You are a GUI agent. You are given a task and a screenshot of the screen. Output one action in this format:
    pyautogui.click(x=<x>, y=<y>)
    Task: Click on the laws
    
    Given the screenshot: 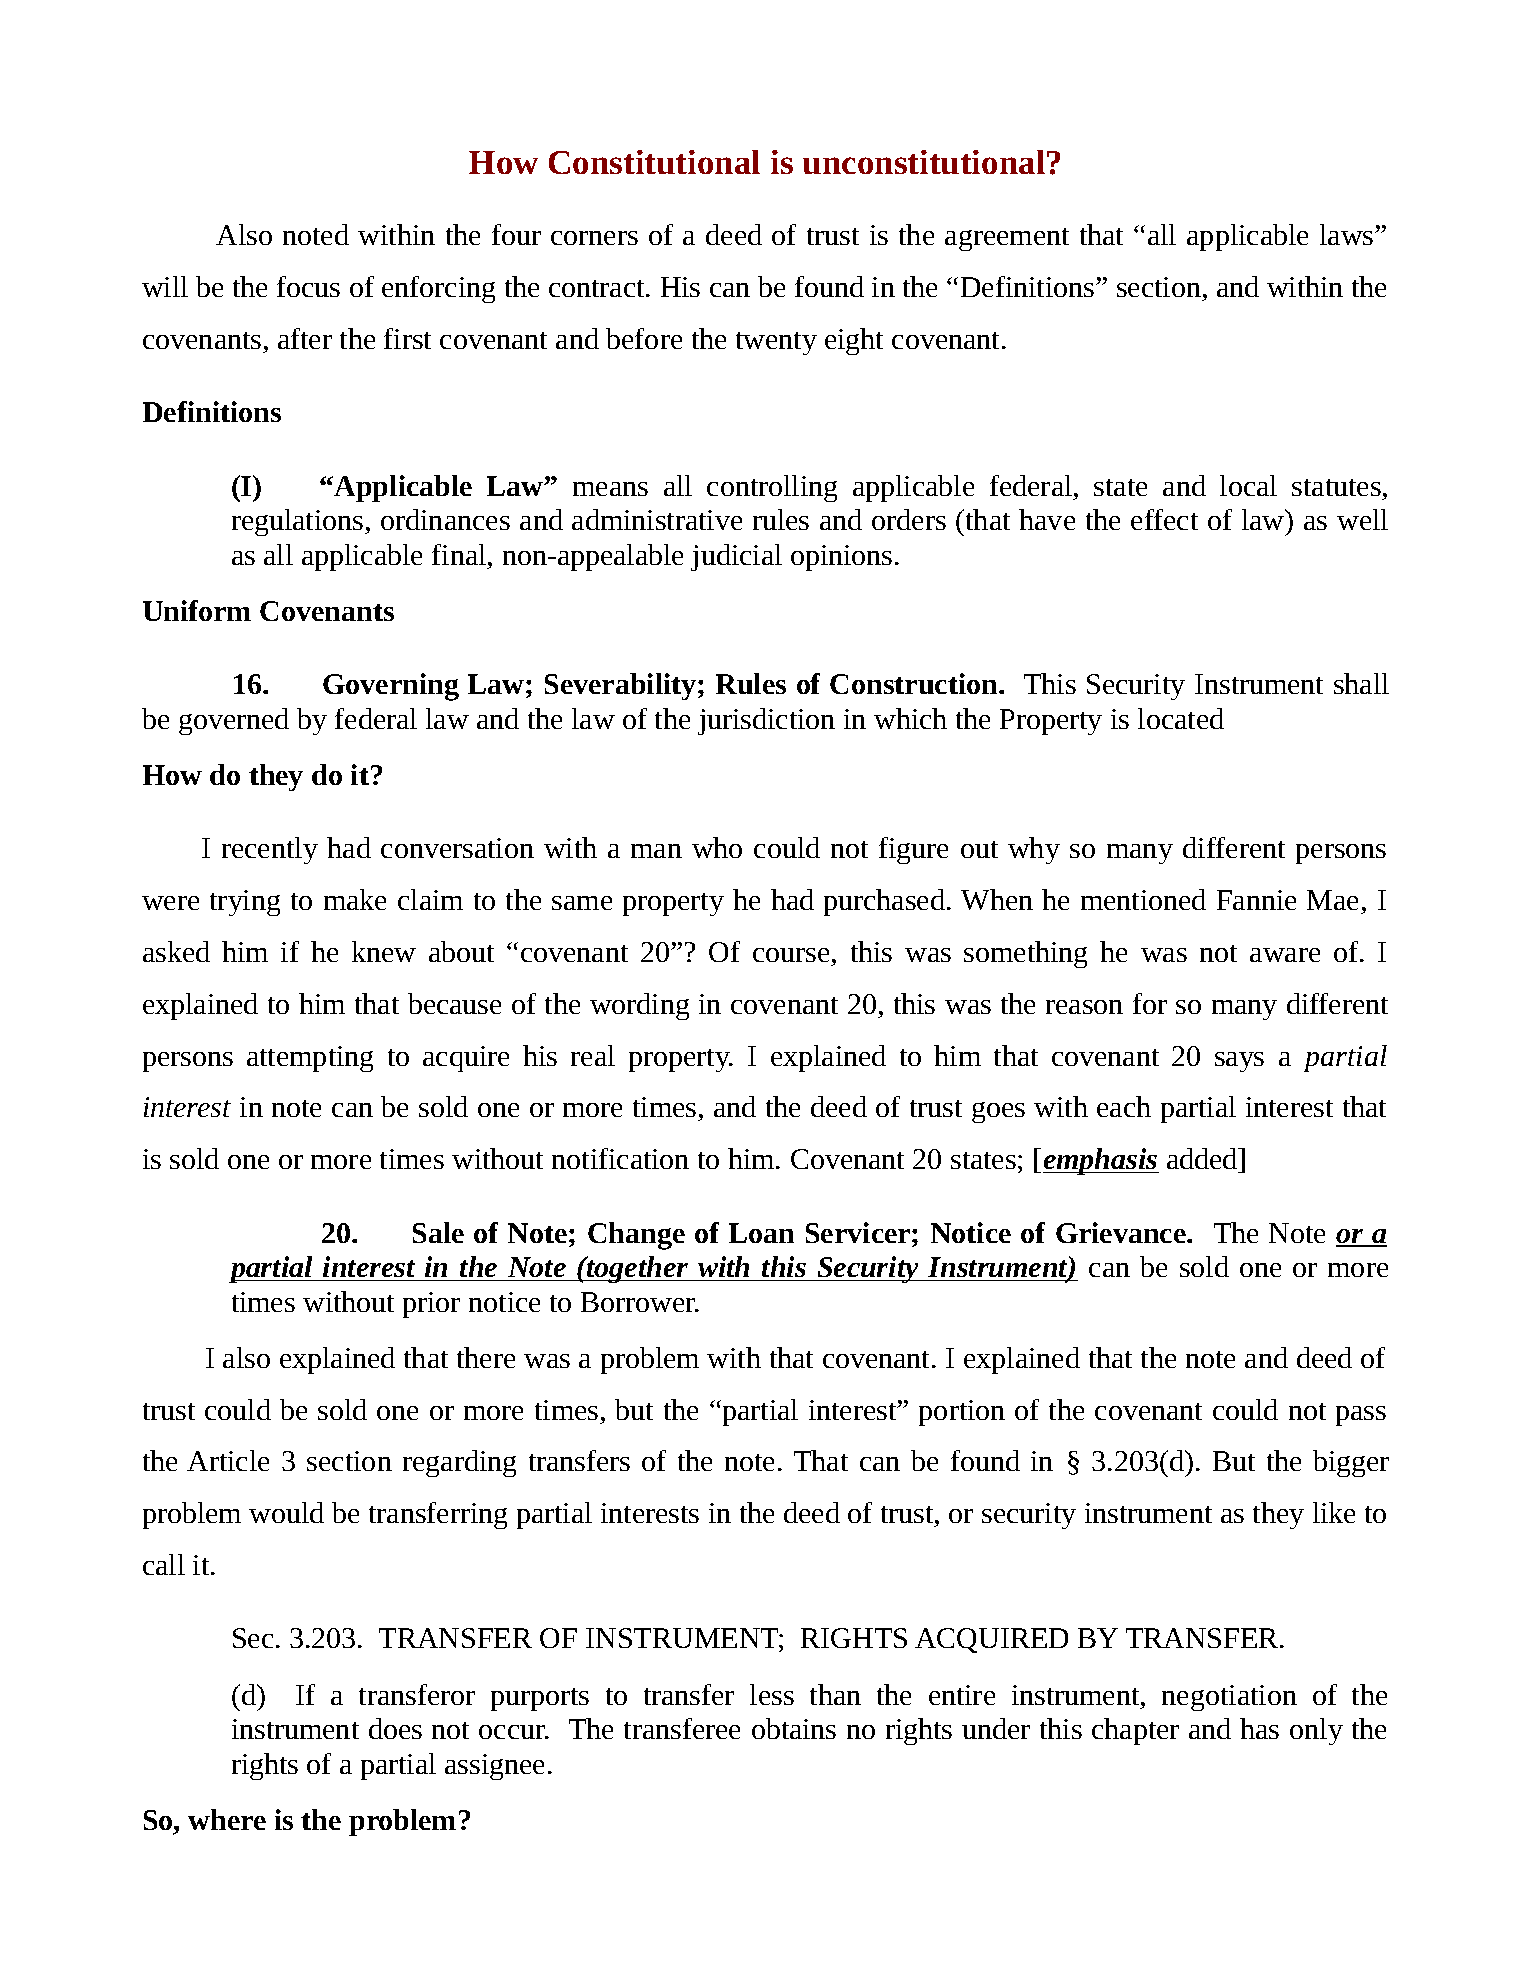 What is the action you would take?
    pyautogui.click(x=1348, y=234)
